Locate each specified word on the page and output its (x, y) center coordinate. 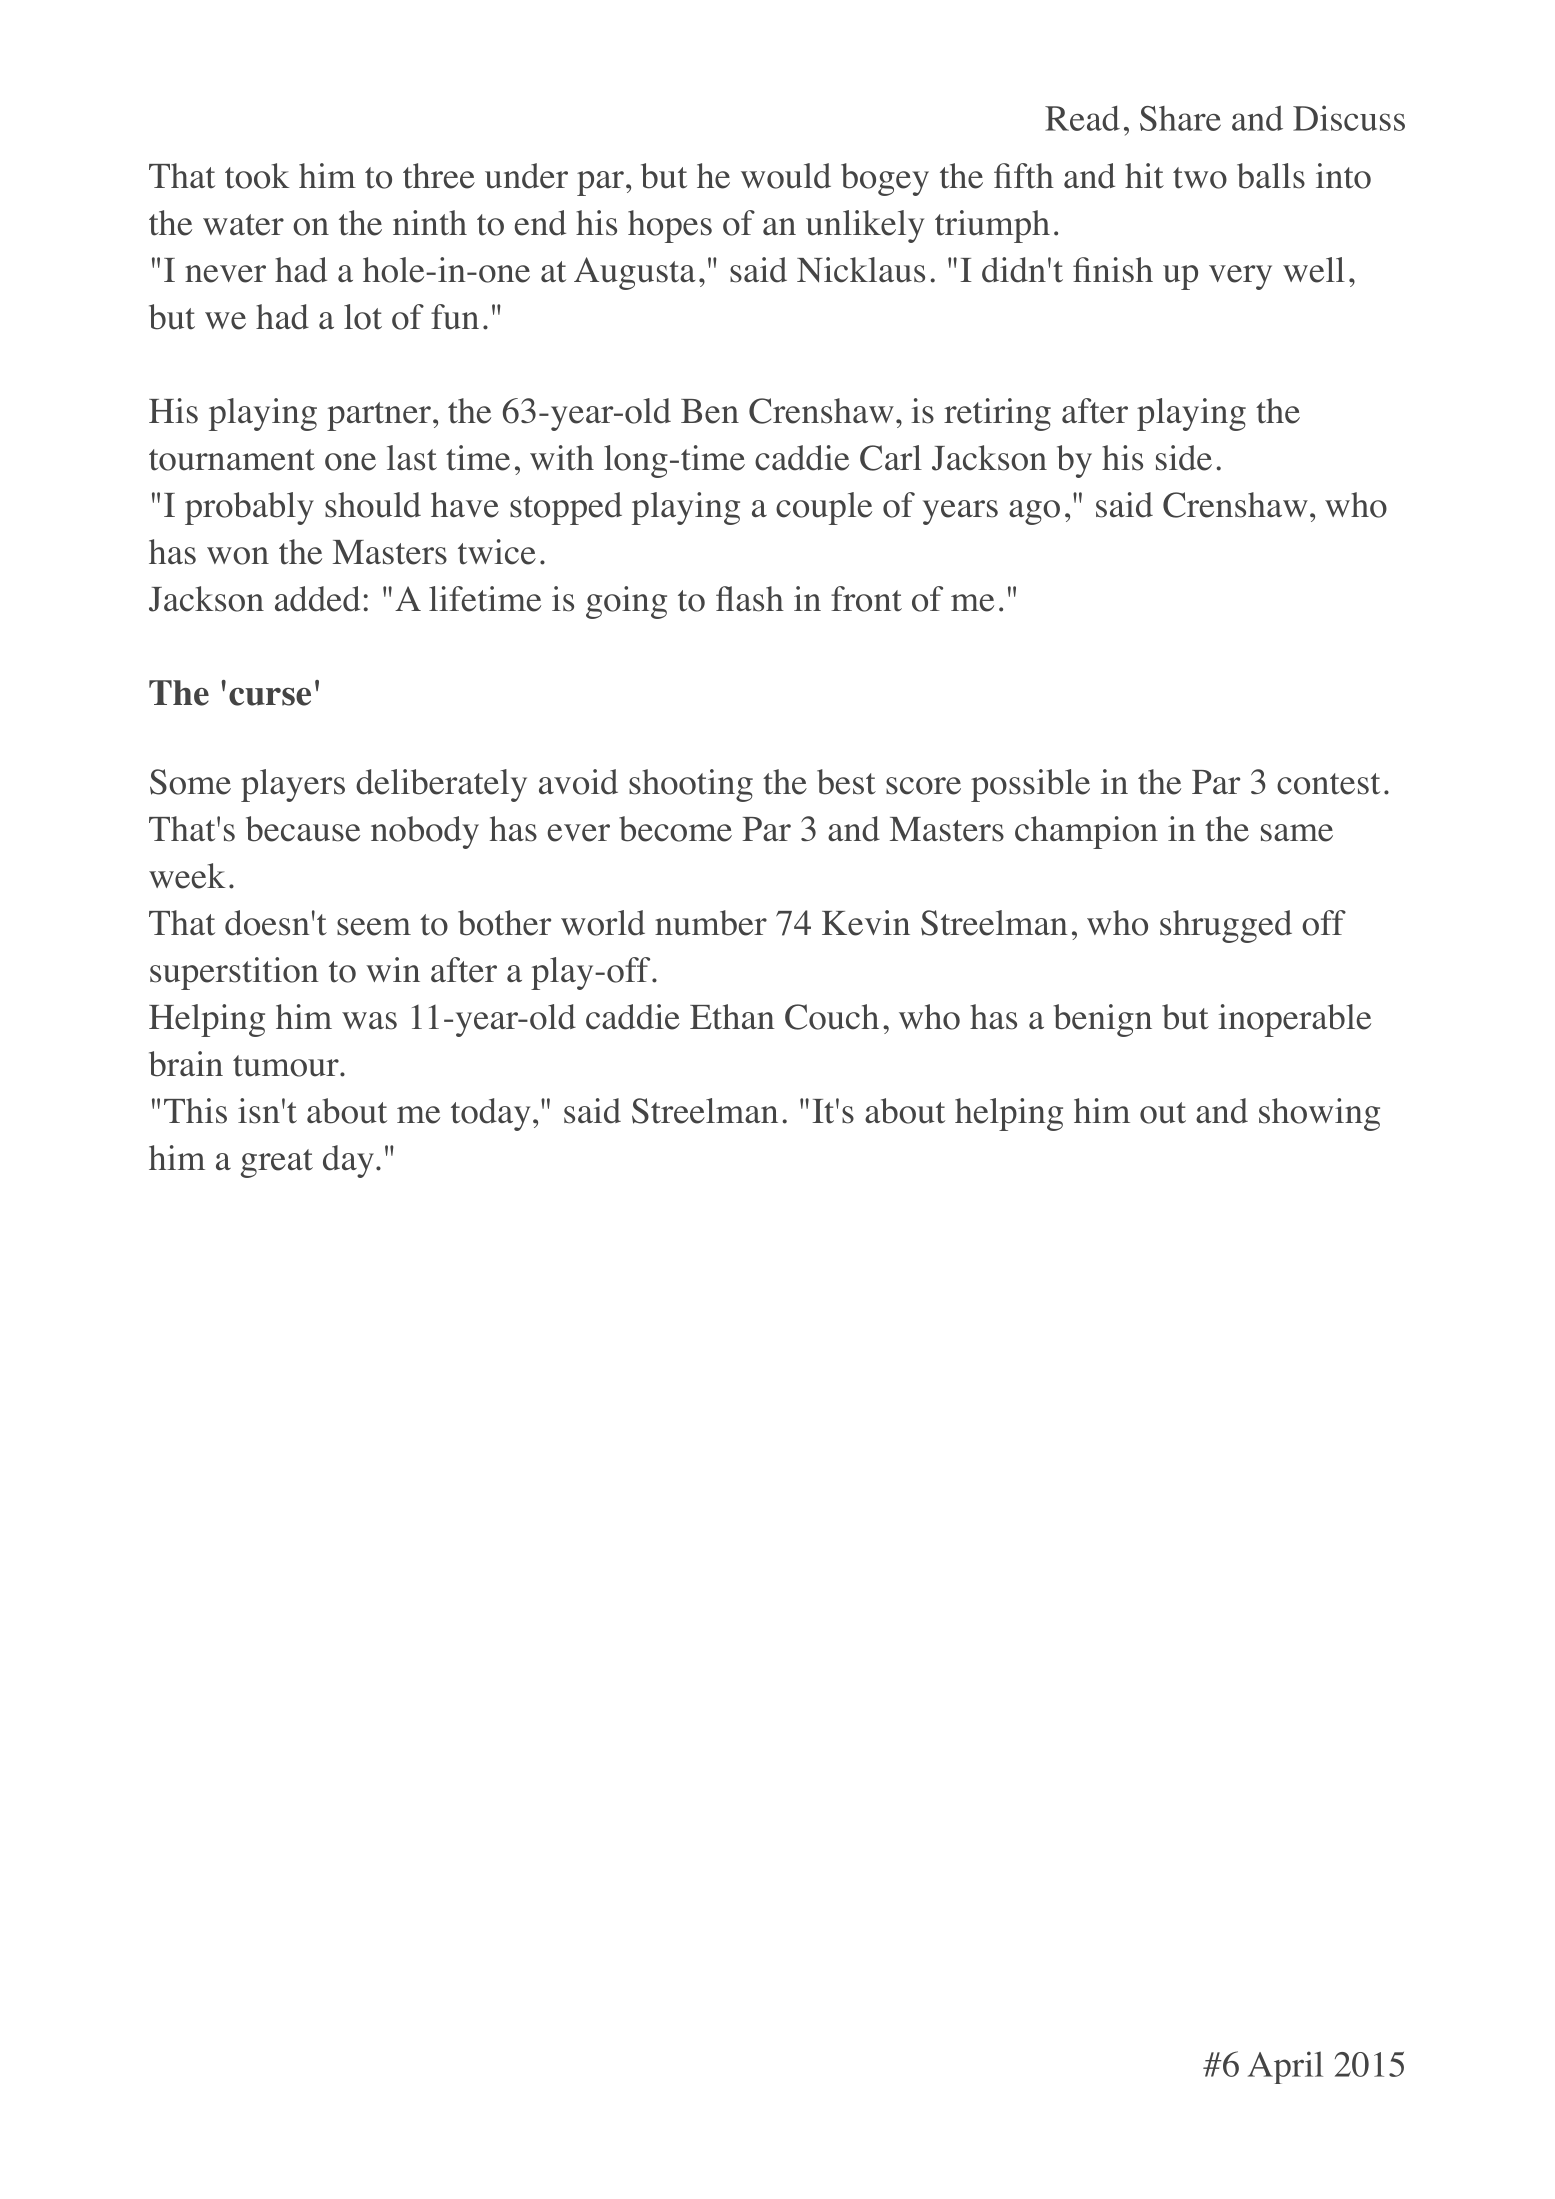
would (786, 176)
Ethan (732, 1017)
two (1200, 178)
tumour (287, 1066)
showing (1319, 1114)
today (490, 1114)
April (1285, 2067)
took (257, 176)
